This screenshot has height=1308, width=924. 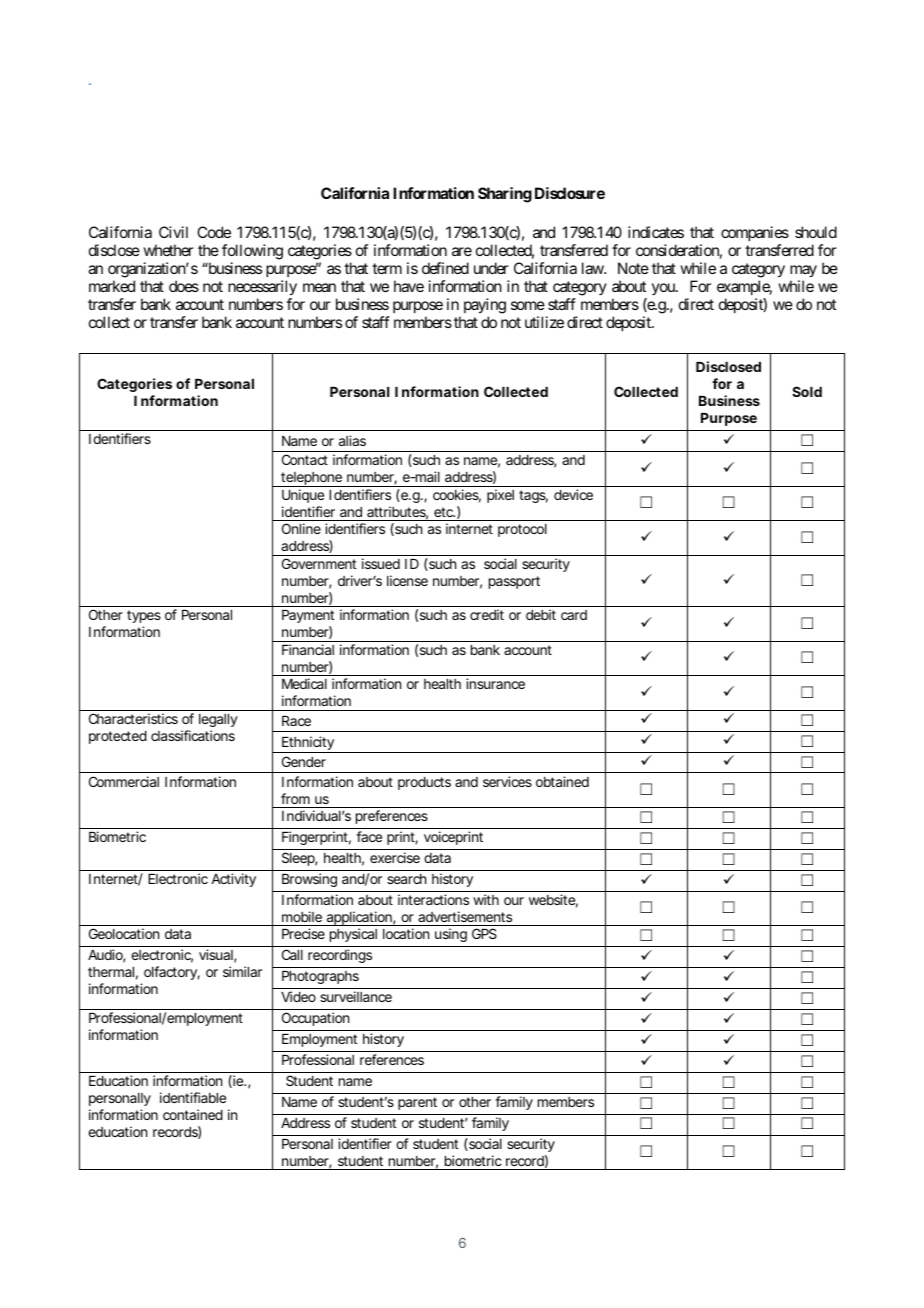 I want to click on advertisements, so click(x=465, y=916).
